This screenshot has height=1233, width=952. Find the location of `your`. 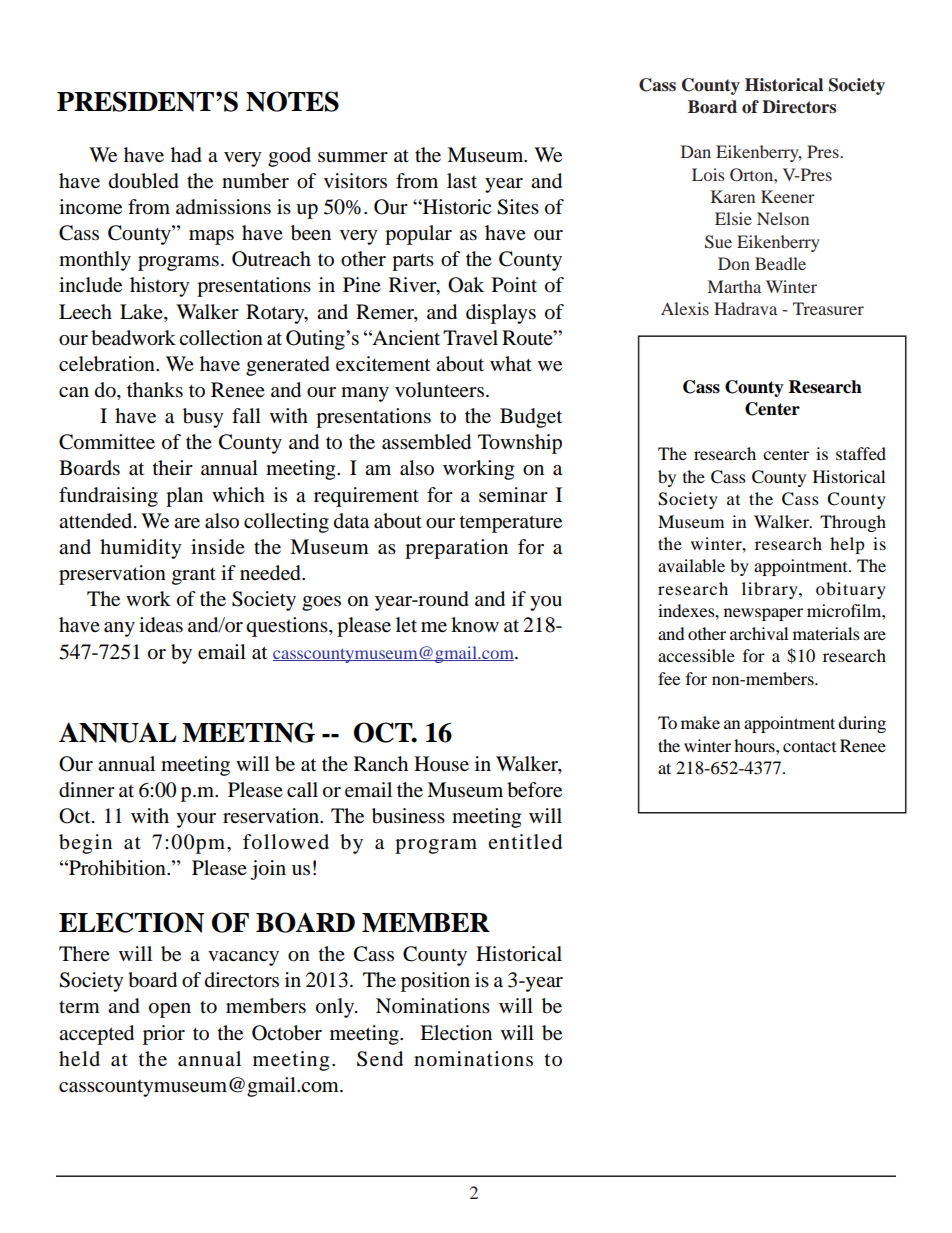

your is located at coordinates (196, 820).
